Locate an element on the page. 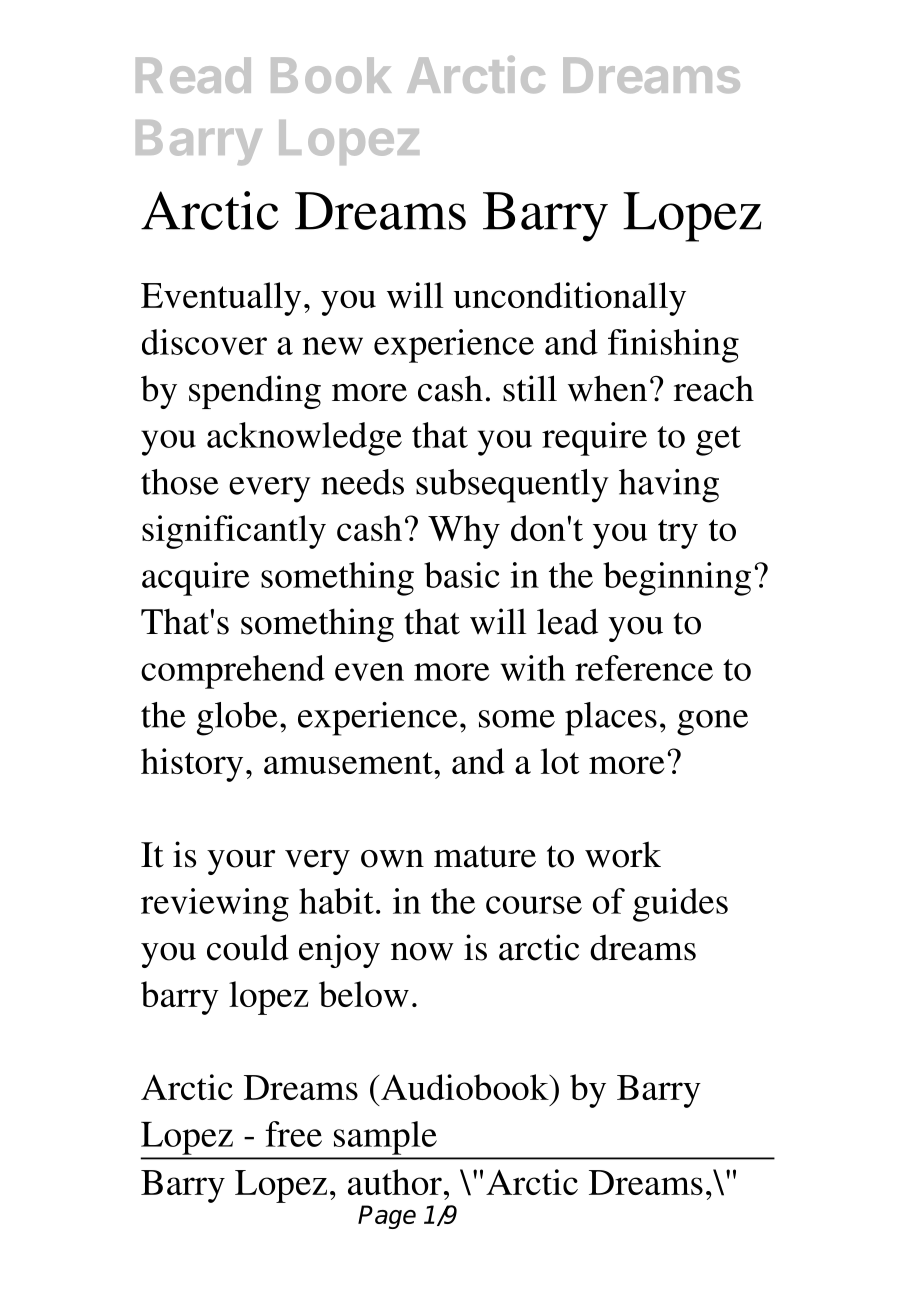  comprehend is located at coordinates (233, 672).
